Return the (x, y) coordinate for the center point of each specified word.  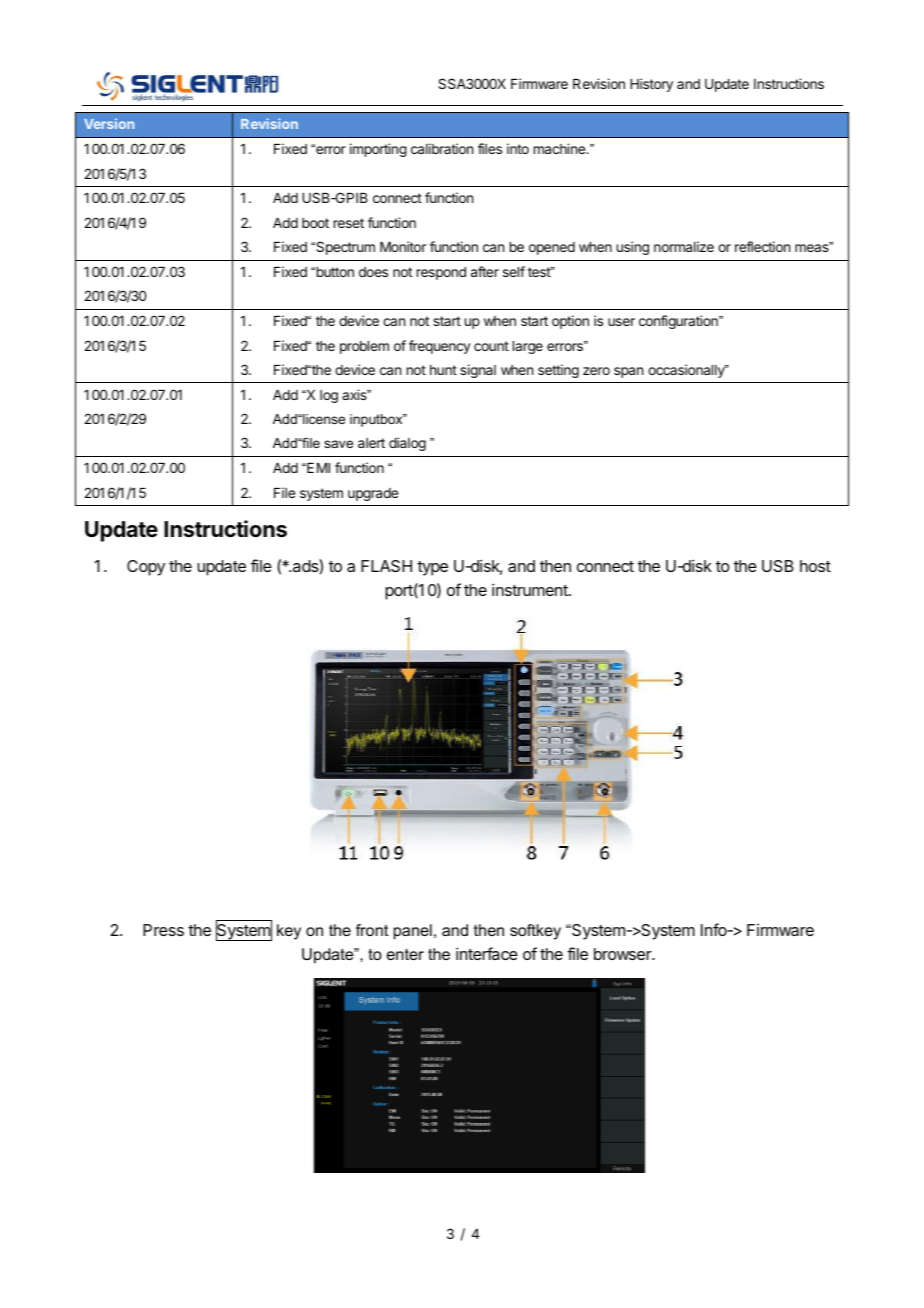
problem (364, 347)
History (651, 85)
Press (163, 930)
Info (715, 929)
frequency (440, 347)
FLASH (386, 566)
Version (109, 123)
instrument (531, 589)
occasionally (687, 371)
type (432, 568)
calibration (442, 148)
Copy (146, 568)
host (815, 566)
